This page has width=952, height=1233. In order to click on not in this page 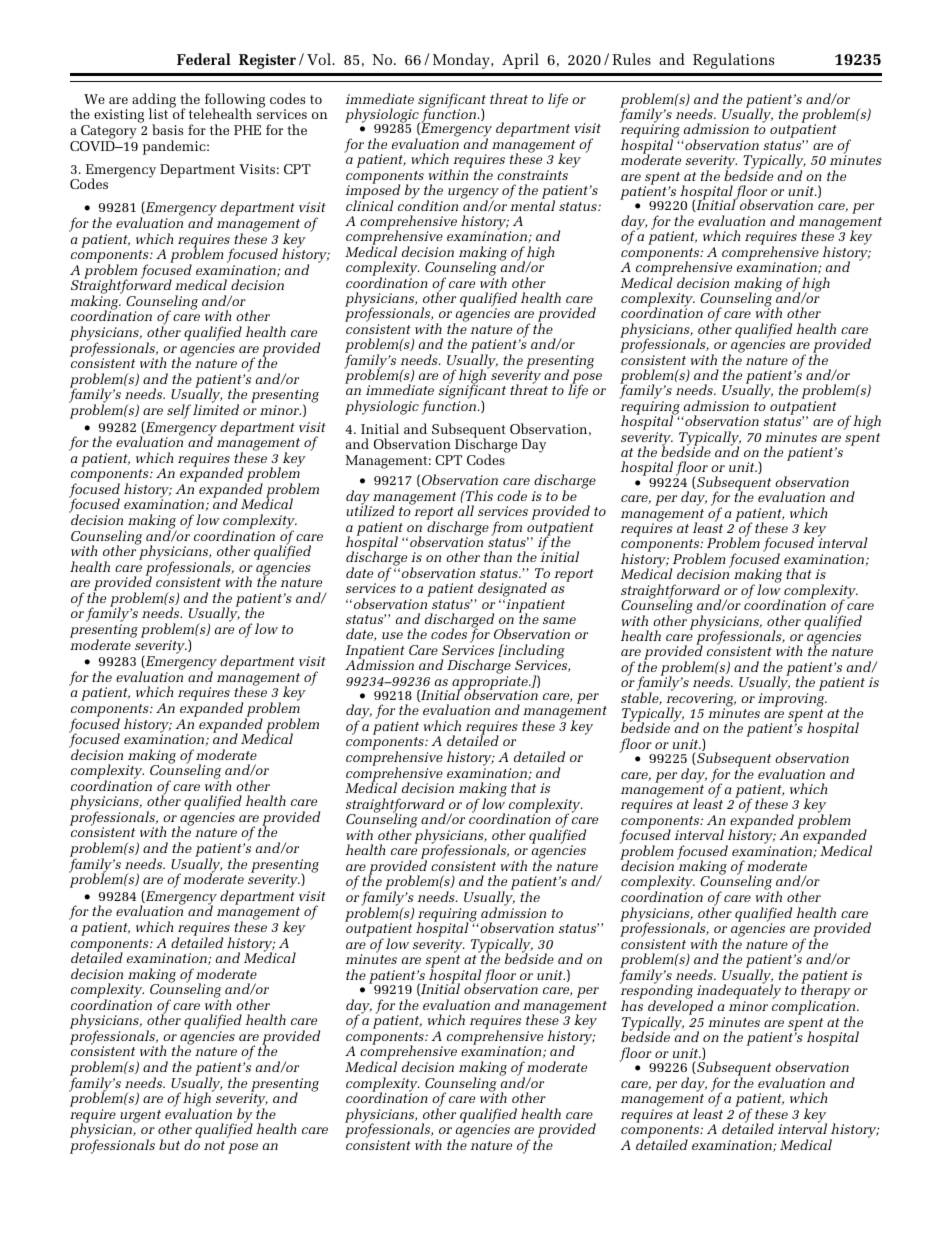, I will do `click(214, 1145)`.
